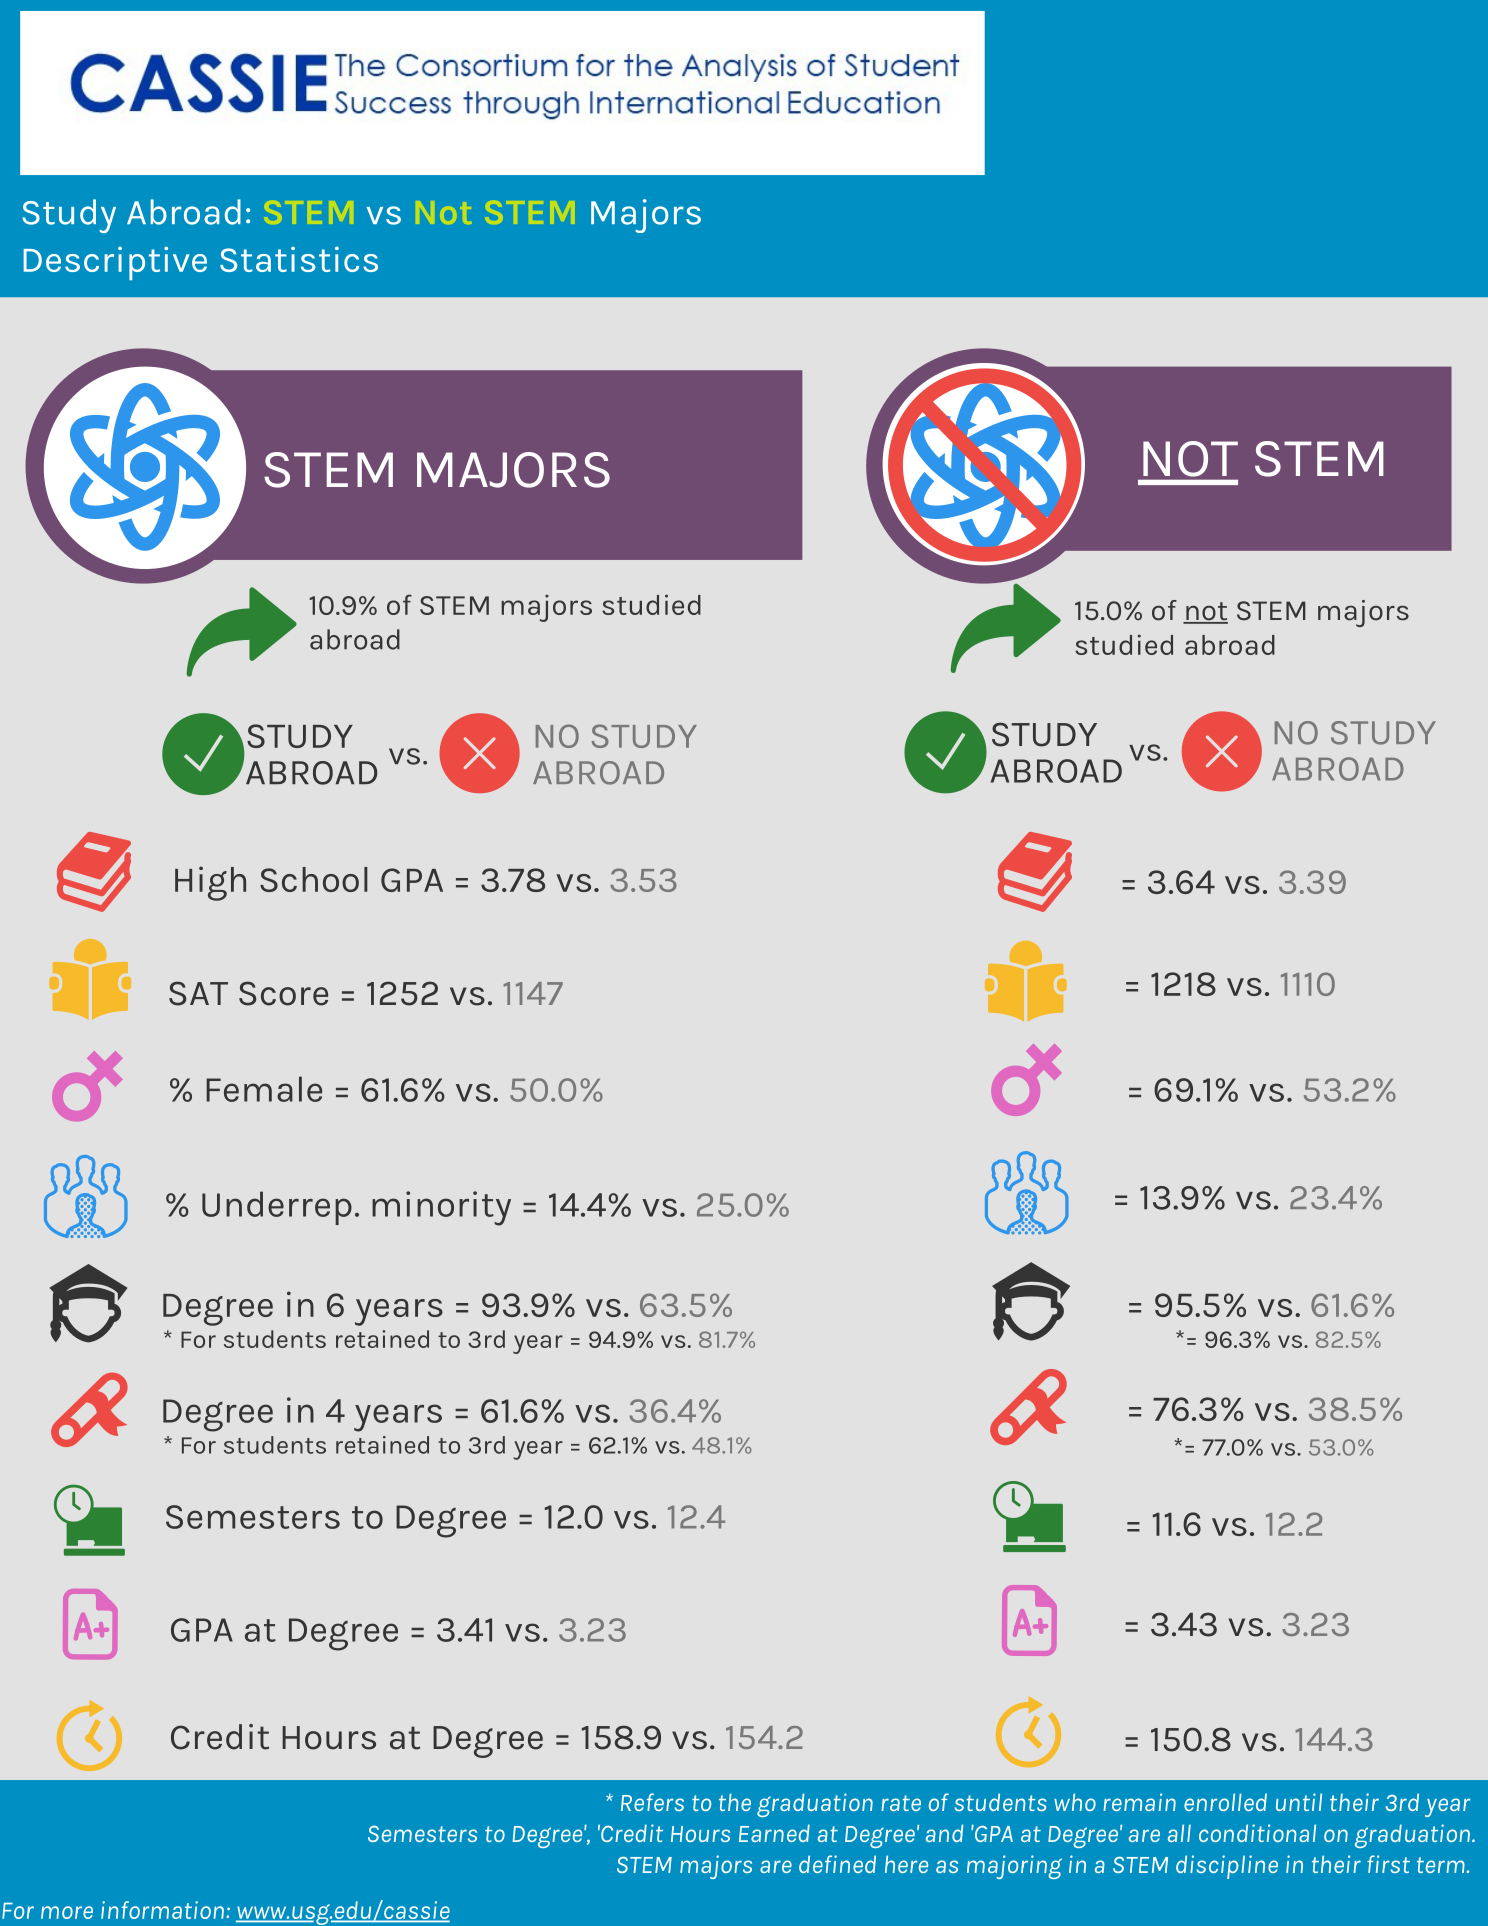  Describe the element at coordinates (115, 263) in the screenshot. I see `Descriptive` at that location.
